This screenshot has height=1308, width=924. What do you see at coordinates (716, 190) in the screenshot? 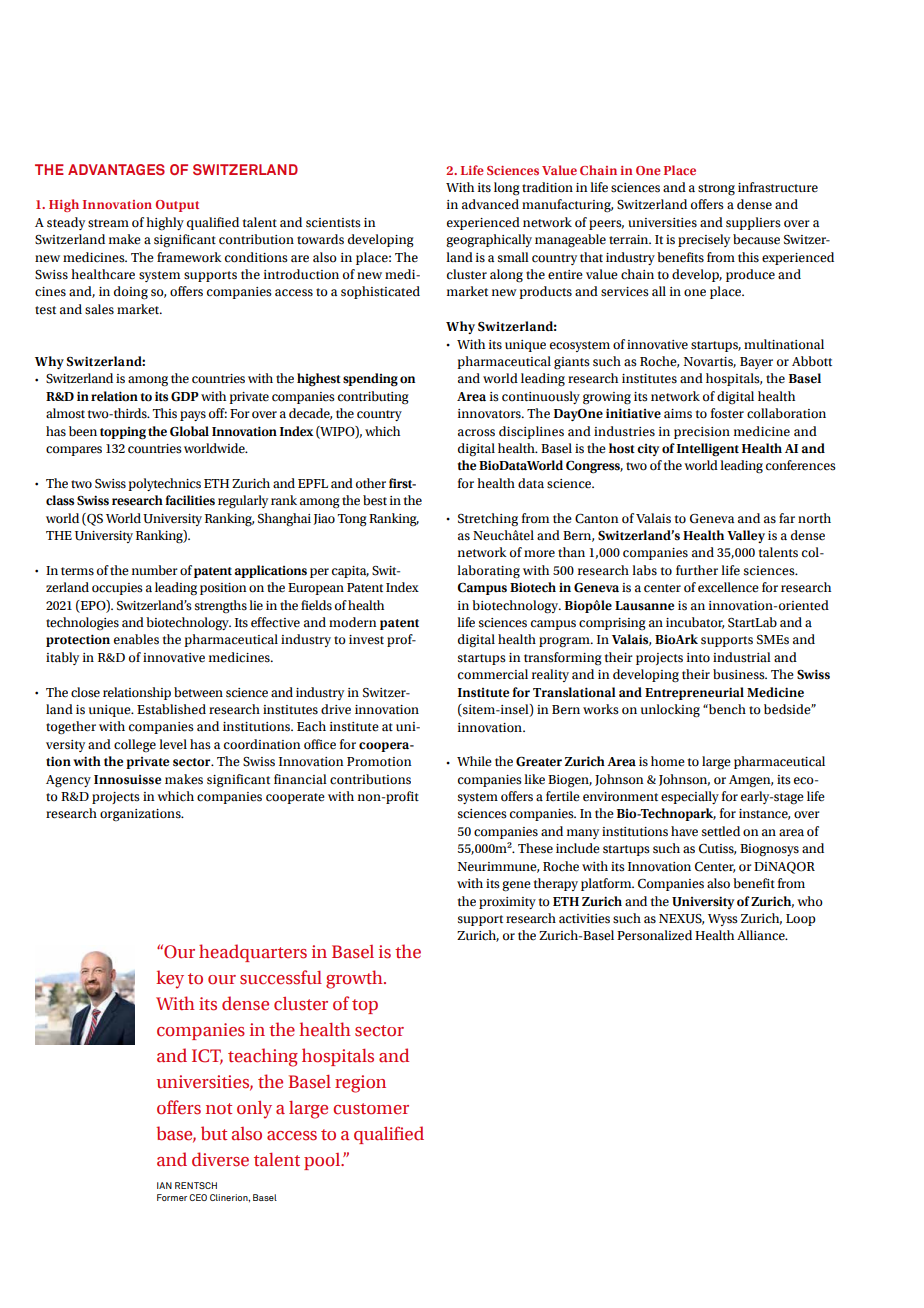
I see `strong` at bounding box center [716, 190].
